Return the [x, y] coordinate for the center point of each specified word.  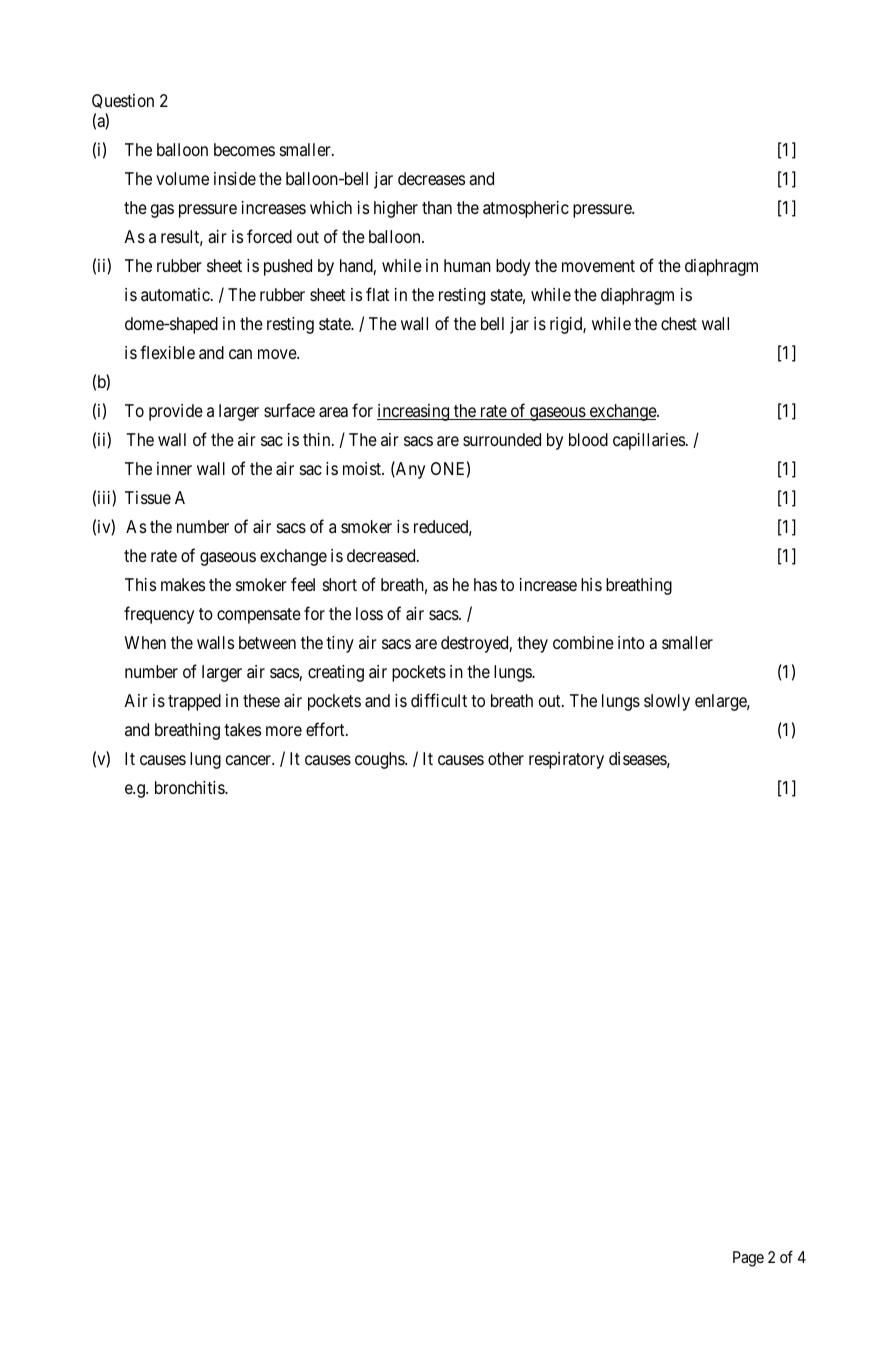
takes [242, 729]
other [506, 758]
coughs [380, 760]
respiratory [566, 760]
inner [174, 468]
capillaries [649, 441]
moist [363, 468]
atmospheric [526, 209]
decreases [431, 178]
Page [748, 1259]
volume [182, 178]
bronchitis [190, 787]
